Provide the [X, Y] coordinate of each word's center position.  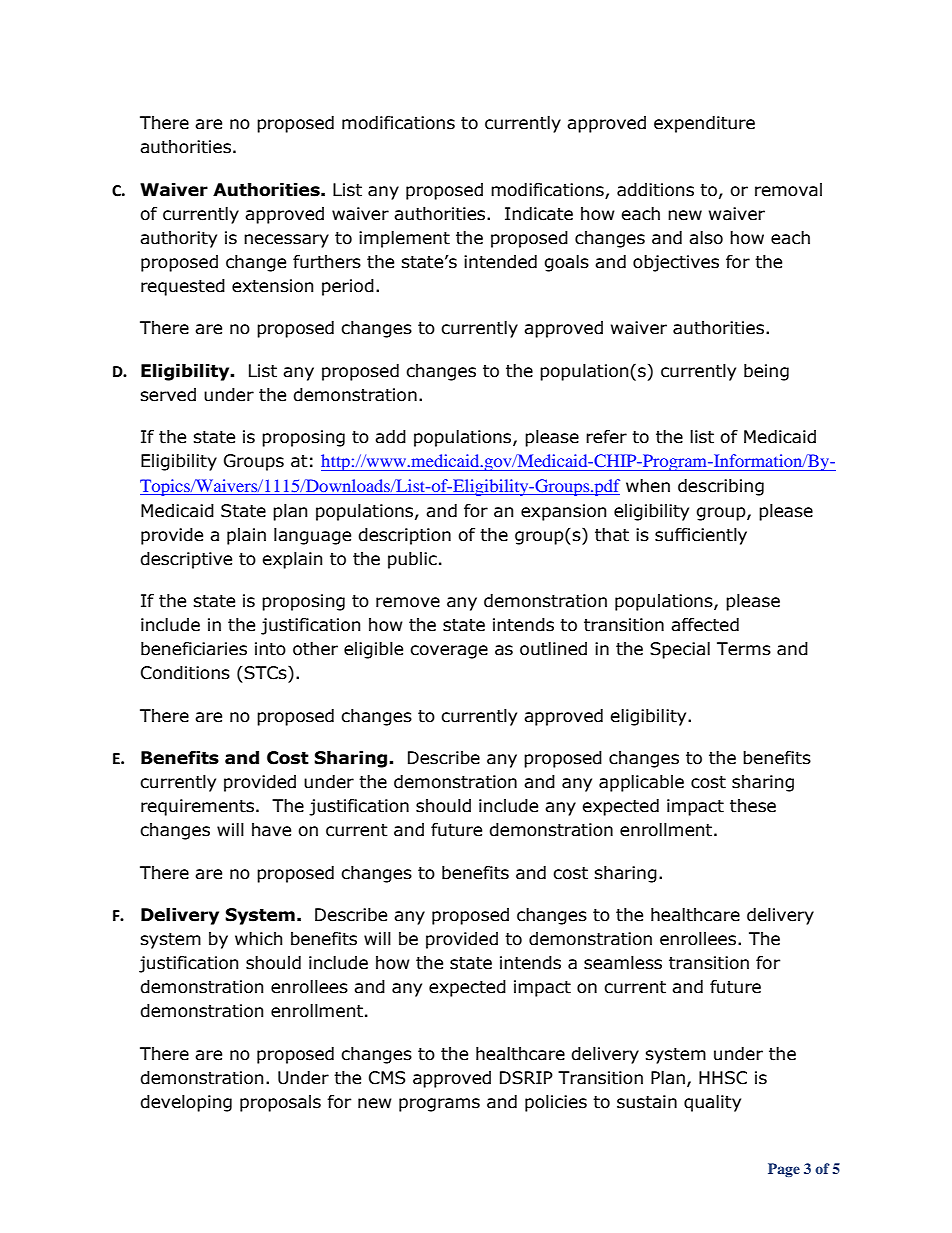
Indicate [539, 214]
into [270, 649]
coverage [449, 652]
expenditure [704, 124]
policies [556, 1103]
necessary [286, 241]
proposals [280, 1103]
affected [705, 625]
